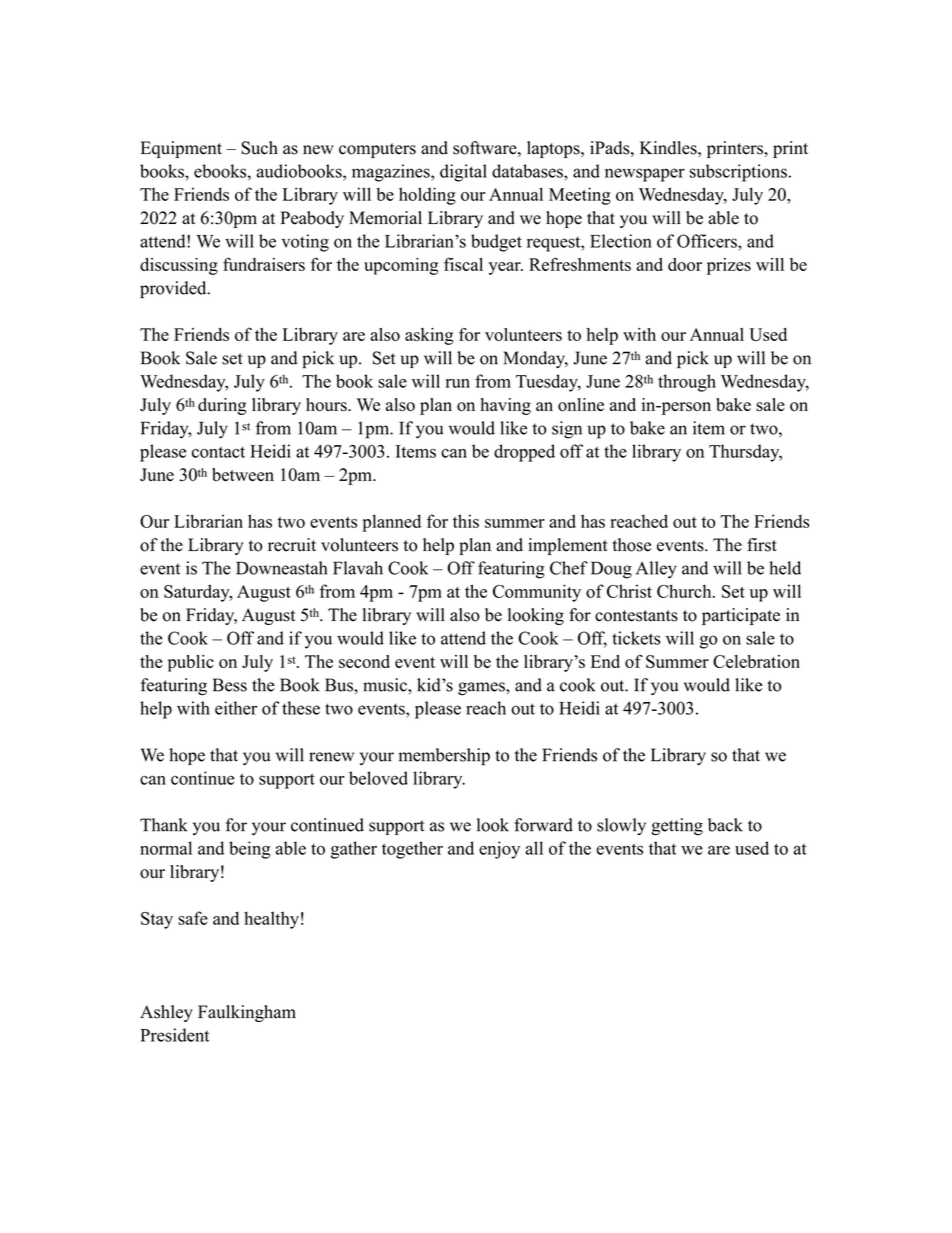  What do you see at coordinates (499, 850) in the screenshot?
I see `enjoy` at bounding box center [499, 850].
